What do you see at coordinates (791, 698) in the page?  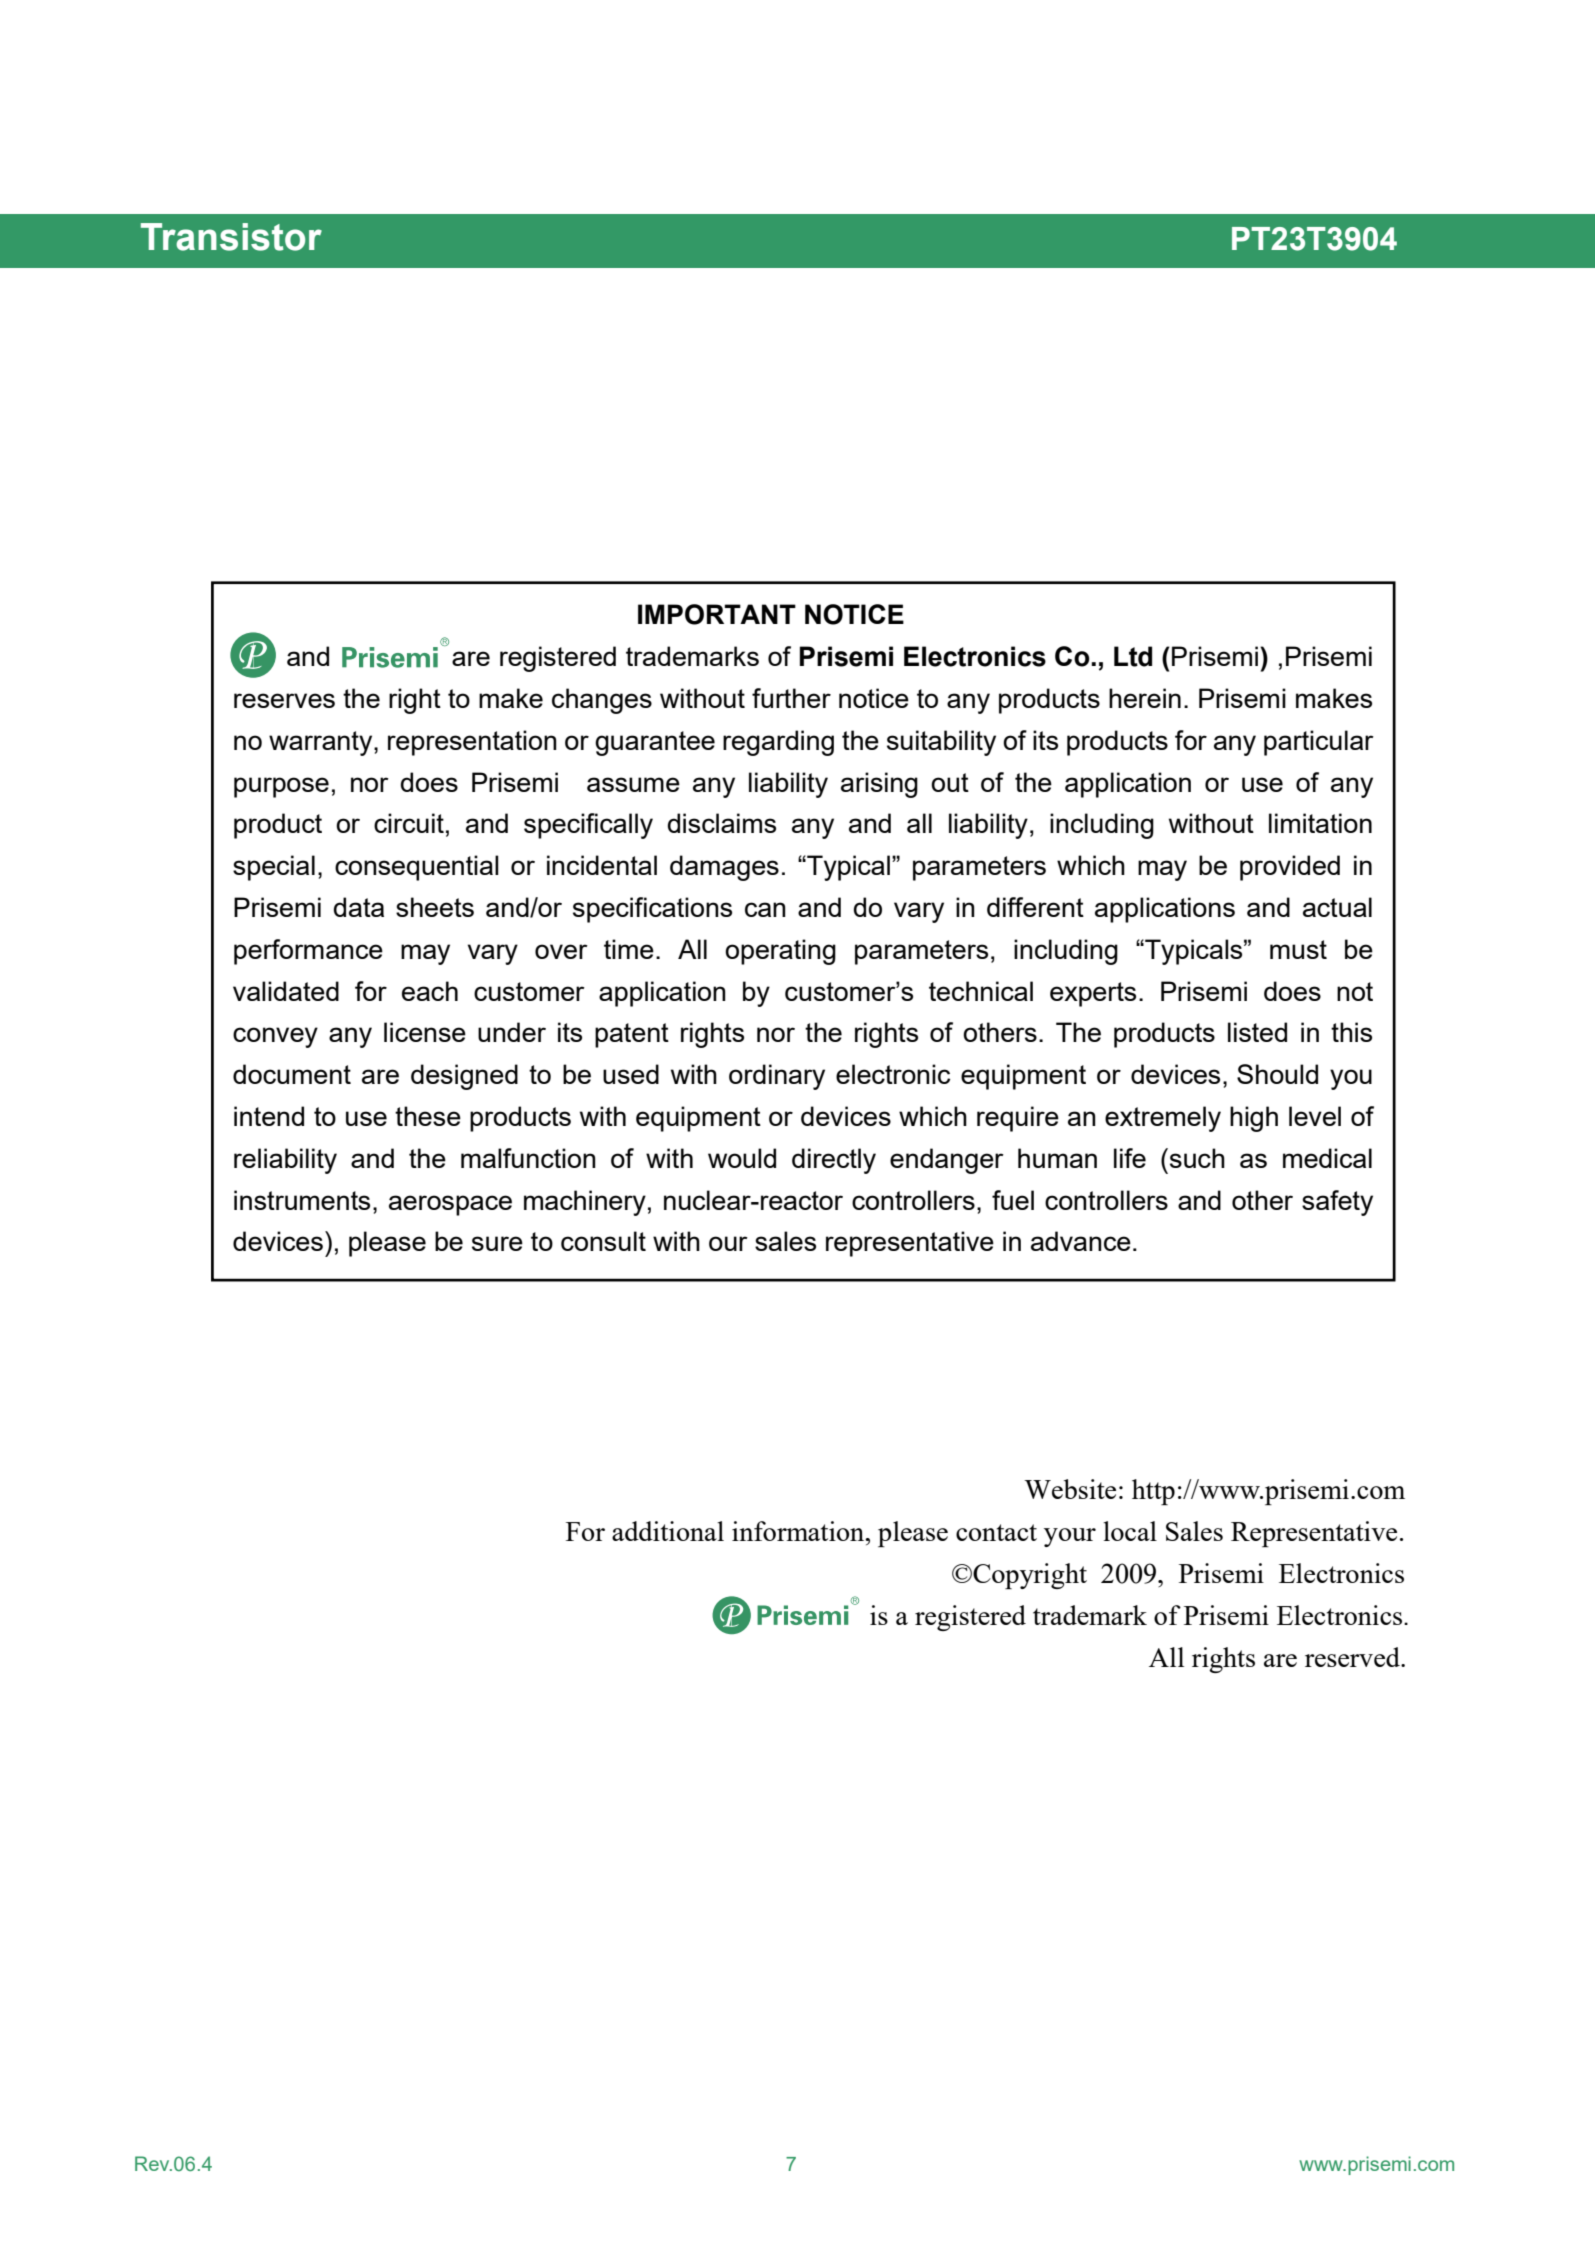 I see `further` at bounding box center [791, 698].
